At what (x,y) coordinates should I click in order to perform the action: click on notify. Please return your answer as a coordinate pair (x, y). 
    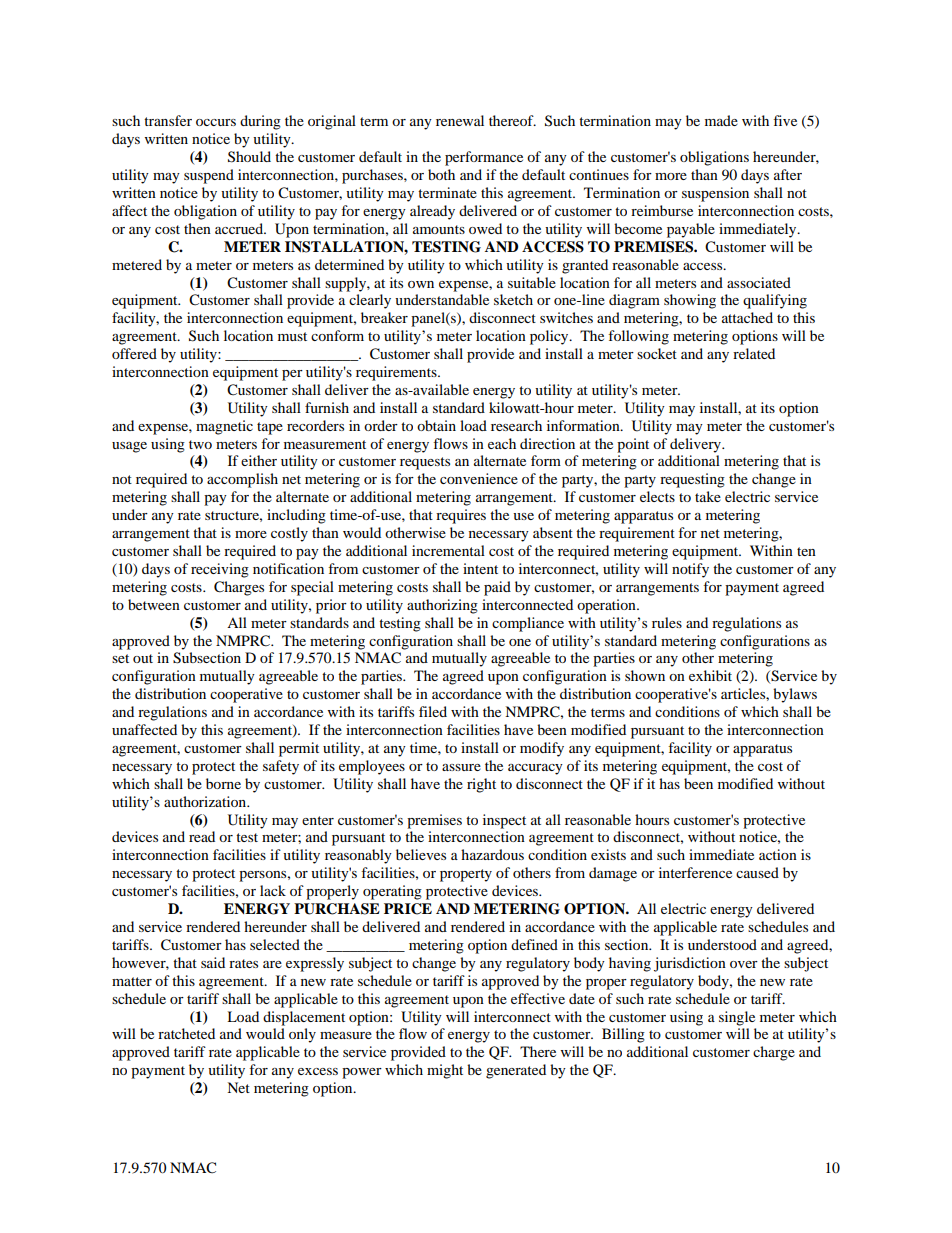
    Looking at the image, I should click on (690, 570).
